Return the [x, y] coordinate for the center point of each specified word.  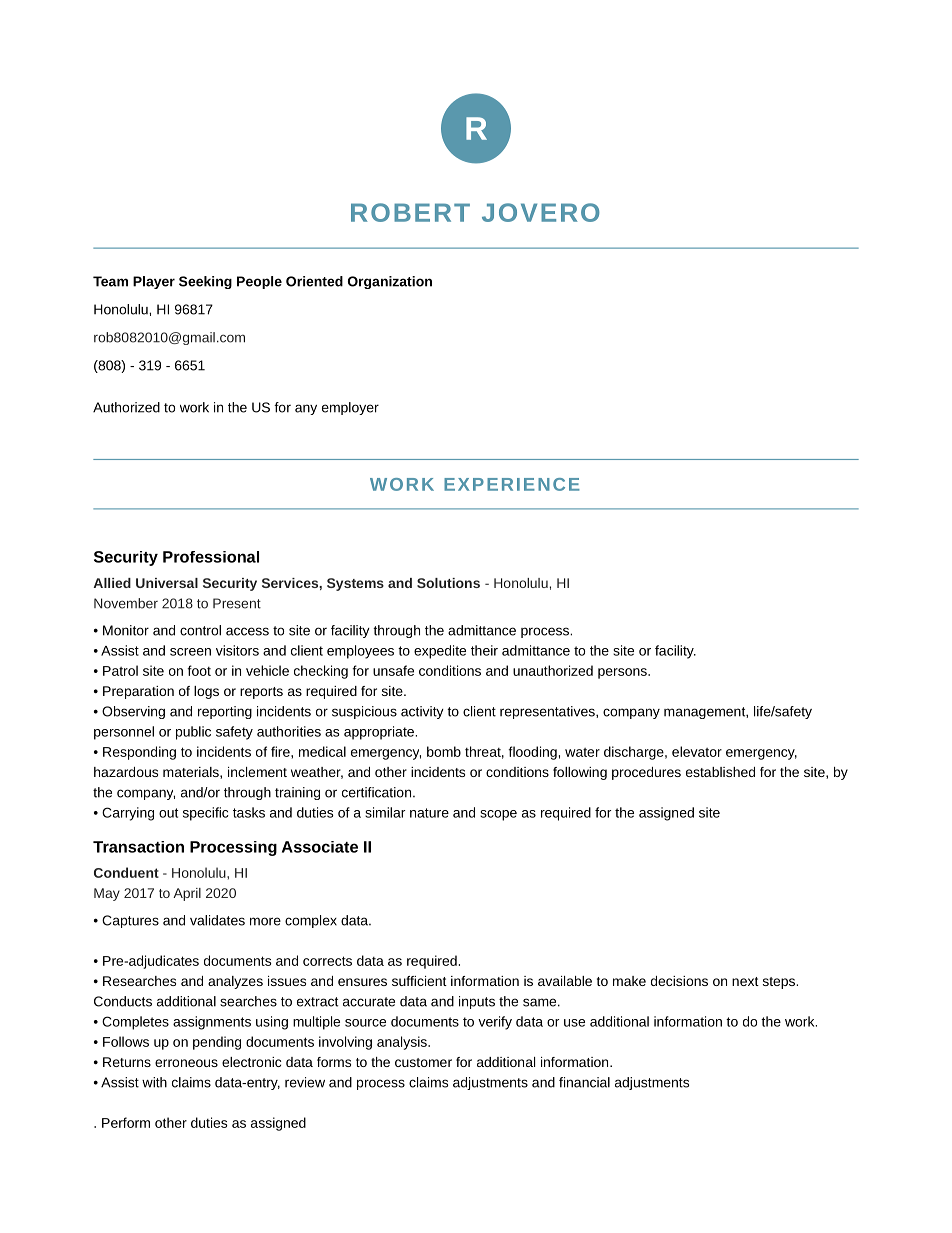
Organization [390, 282]
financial [584, 1082]
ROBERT [410, 212]
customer [423, 1062]
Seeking [205, 282]
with [154, 1082]
